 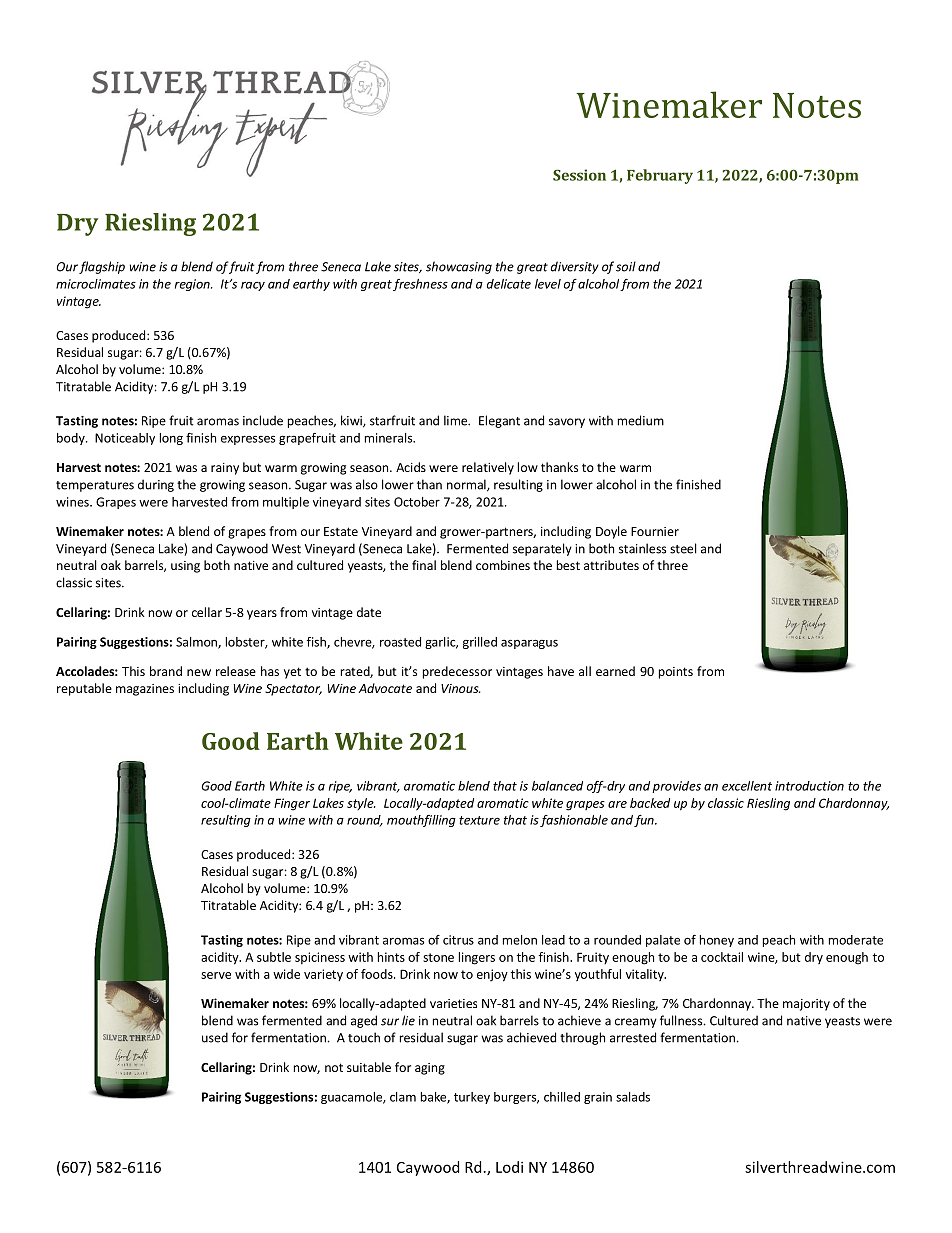 I want to click on aging, so click(x=430, y=1069).
